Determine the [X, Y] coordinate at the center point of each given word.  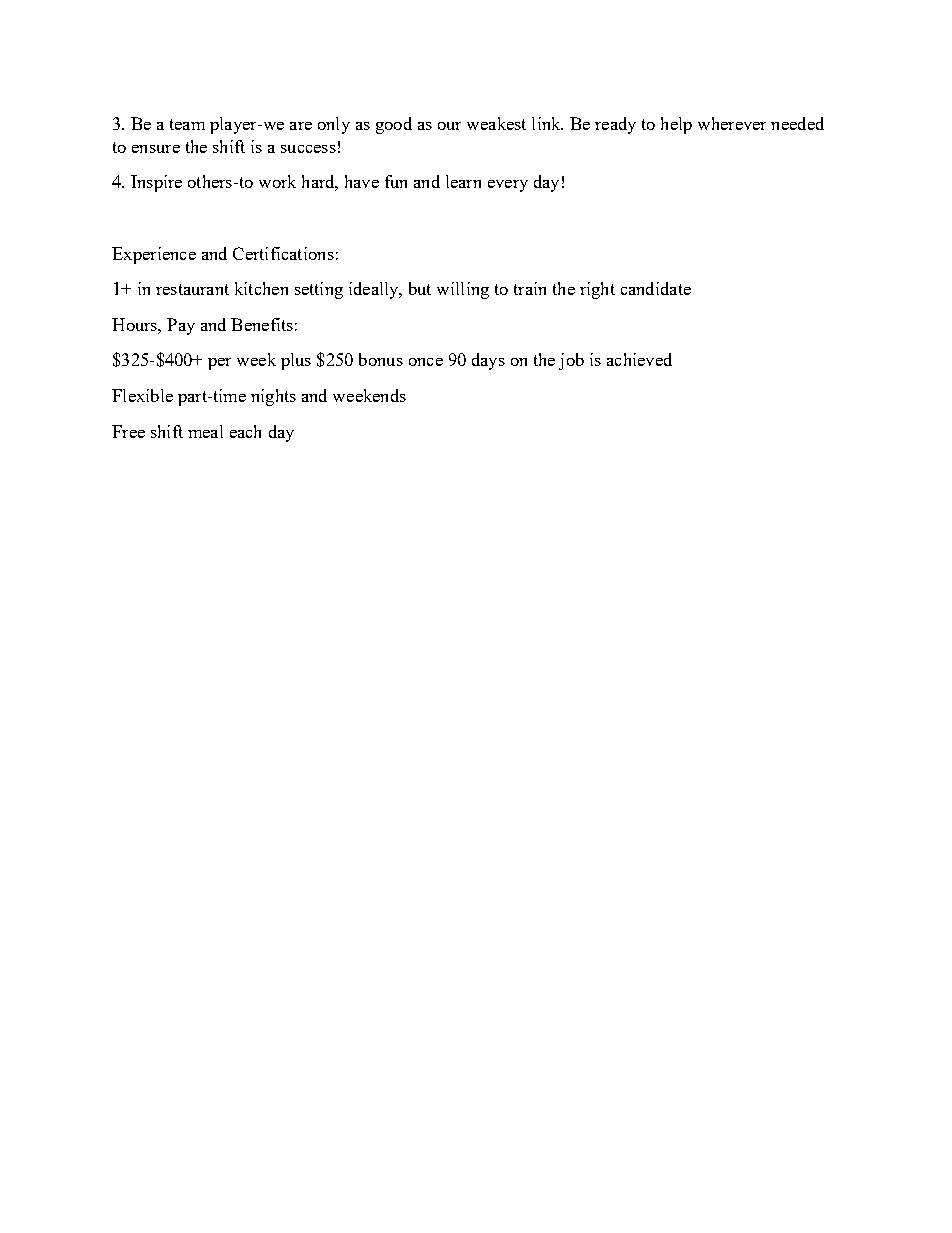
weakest [496, 123]
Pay [181, 326]
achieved [639, 359]
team [187, 124]
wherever [732, 123]
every [508, 186]
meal [205, 431]
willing [463, 290]
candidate [656, 288]
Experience [154, 255]
